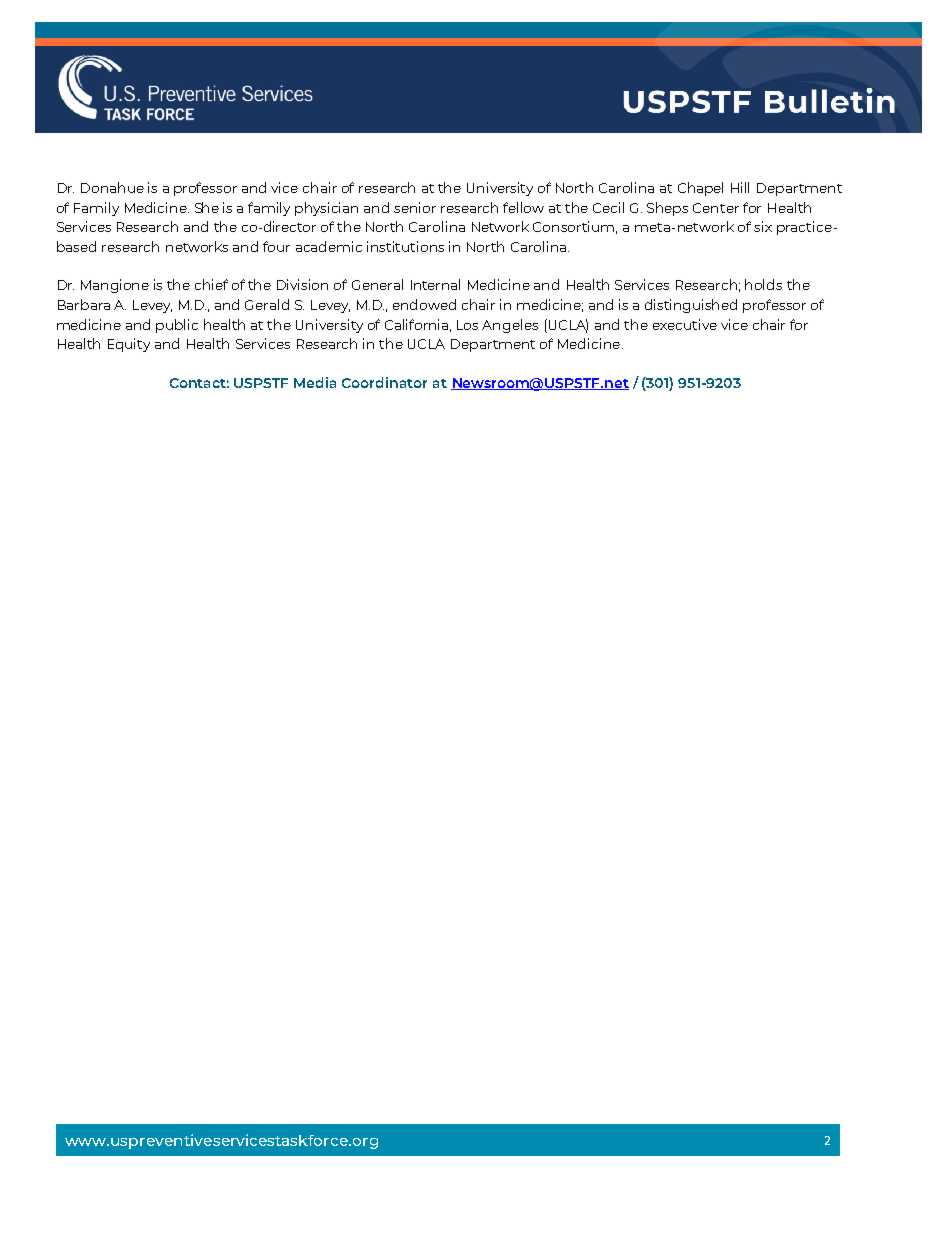  Describe the element at coordinates (276, 246) in the screenshot. I see `four` at that location.
